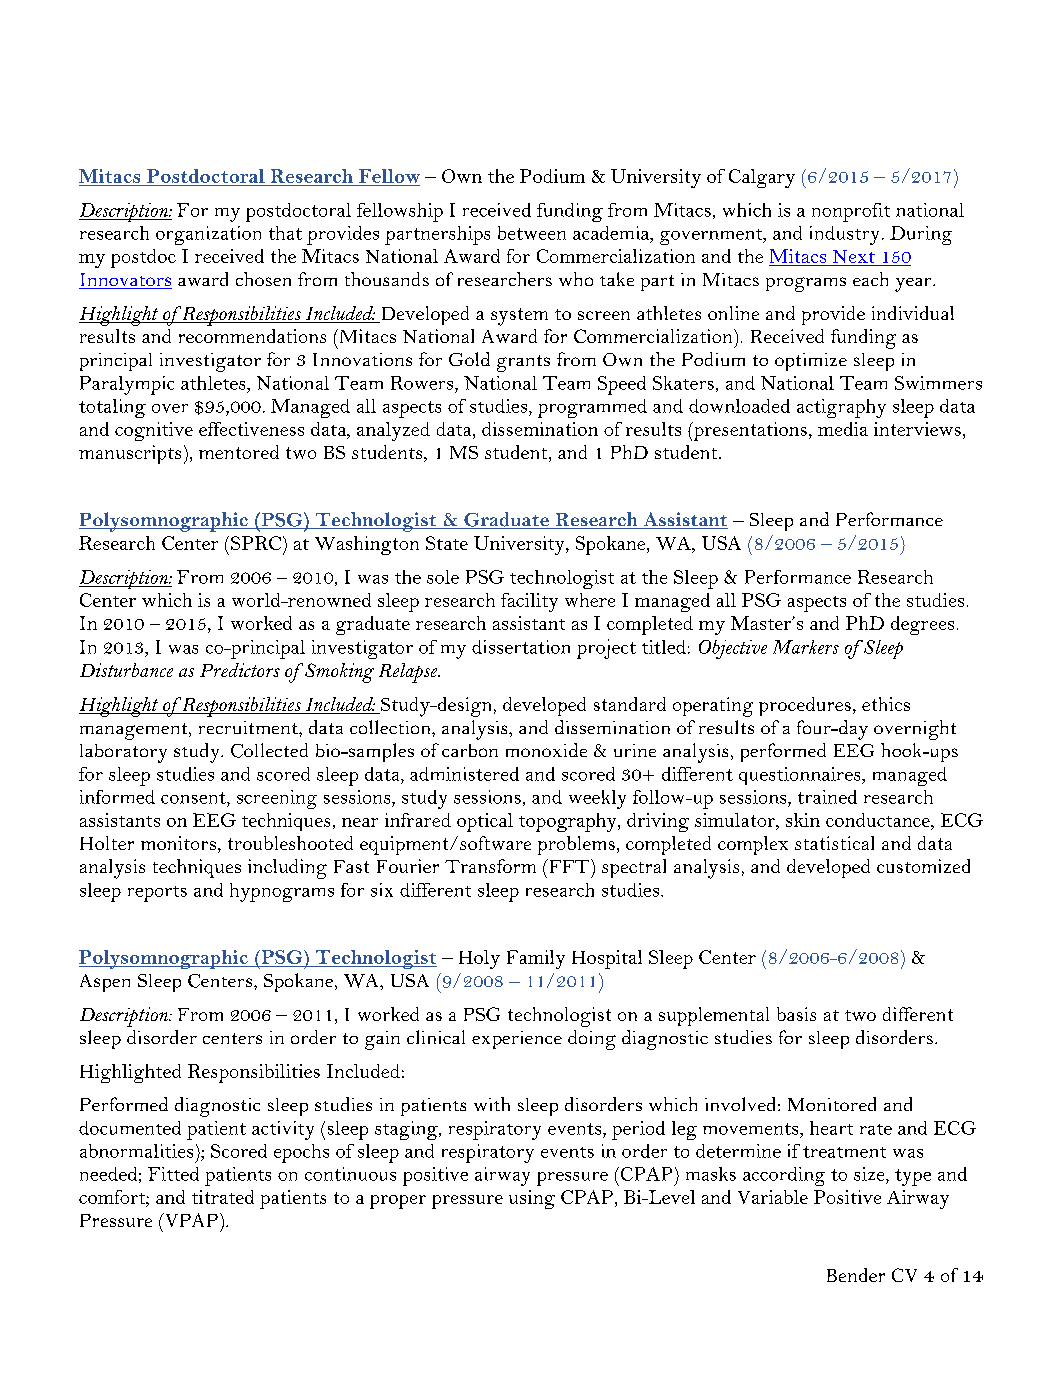 The image size is (1062, 1374). I want to click on between, so click(532, 233).
